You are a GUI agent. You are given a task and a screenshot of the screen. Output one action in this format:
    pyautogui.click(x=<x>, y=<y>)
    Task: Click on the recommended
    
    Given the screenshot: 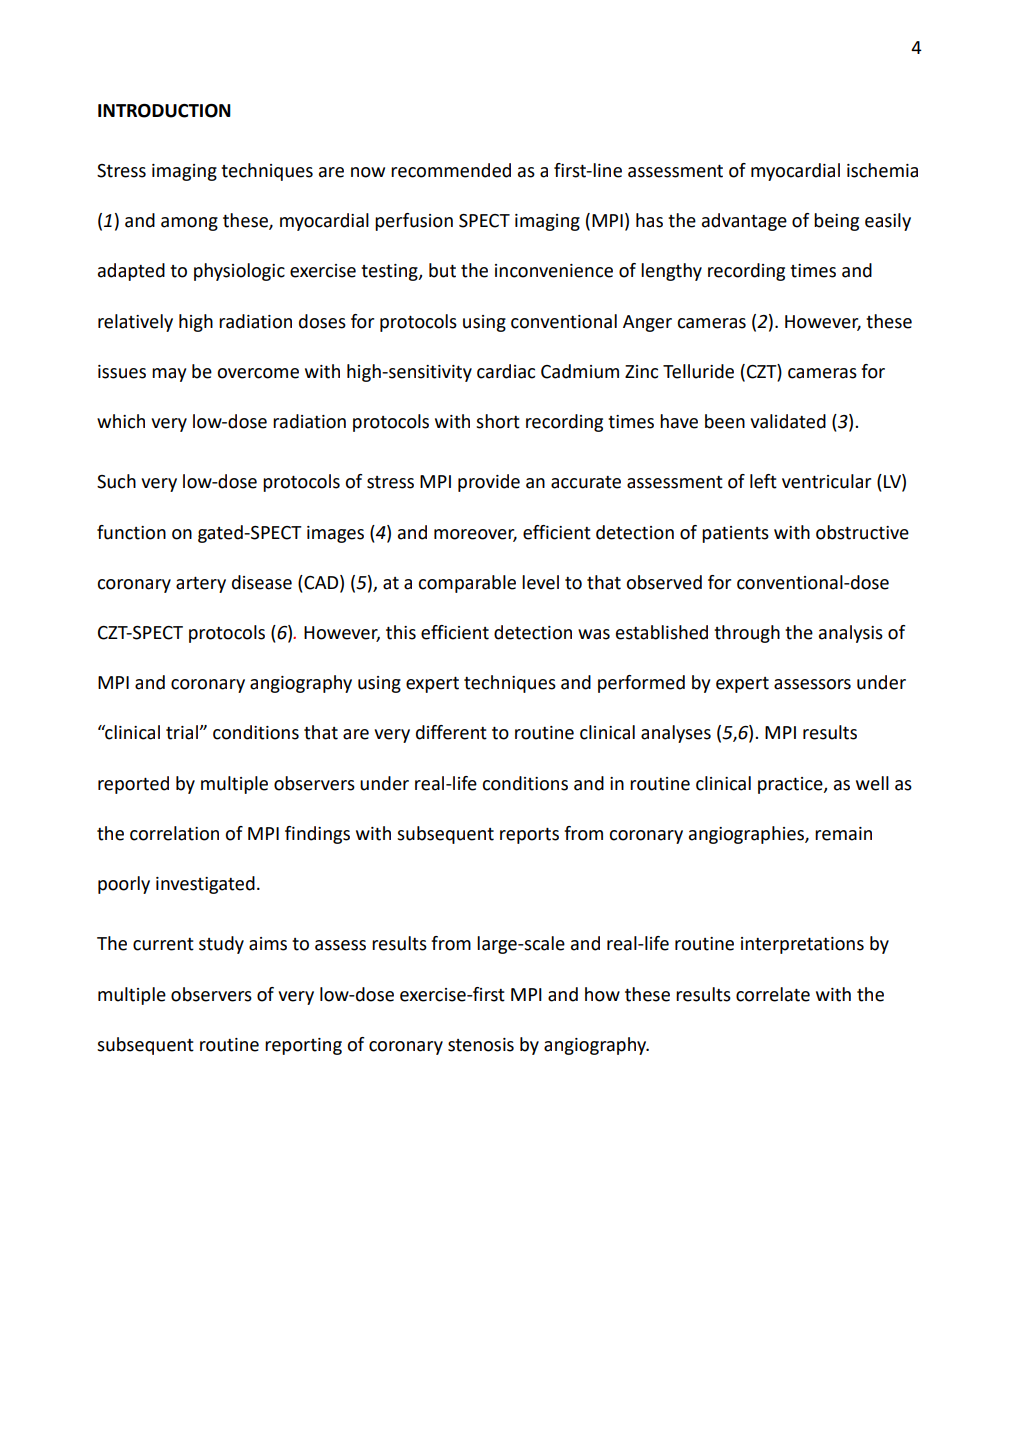 What is the action you would take?
    pyautogui.click(x=451, y=170)
